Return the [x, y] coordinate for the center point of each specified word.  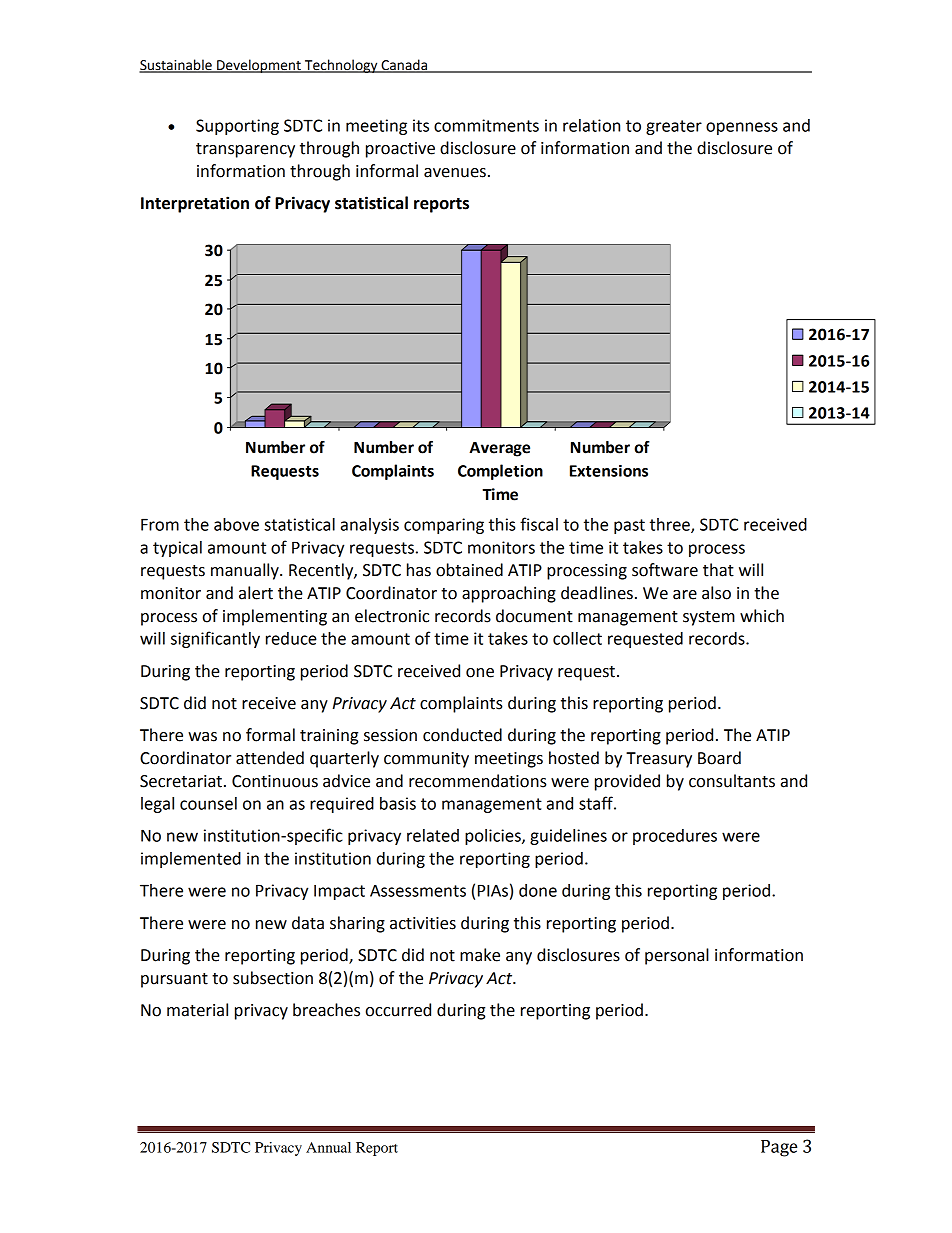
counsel [208, 803]
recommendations [478, 781]
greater [674, 127]
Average [499, 449]
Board [719, 758]
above [236, 524]
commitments [486, 125]
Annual [328, 1147]
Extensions [609, 471]
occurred [398, 1010]
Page [779, 1148]
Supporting [237, 127]
